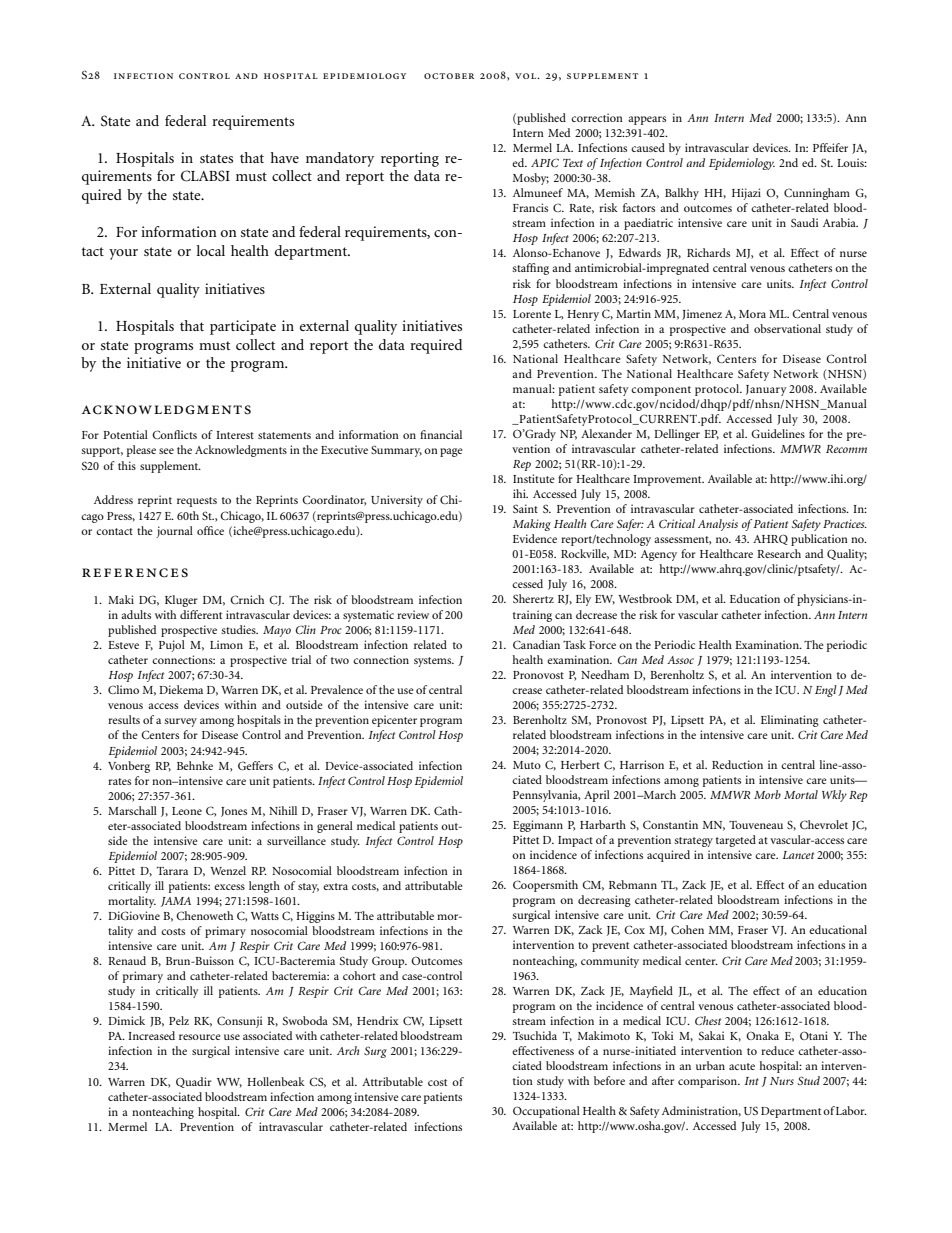  Describe the element at coordinates (647, 120) in the image. I see `appears` at that location.
